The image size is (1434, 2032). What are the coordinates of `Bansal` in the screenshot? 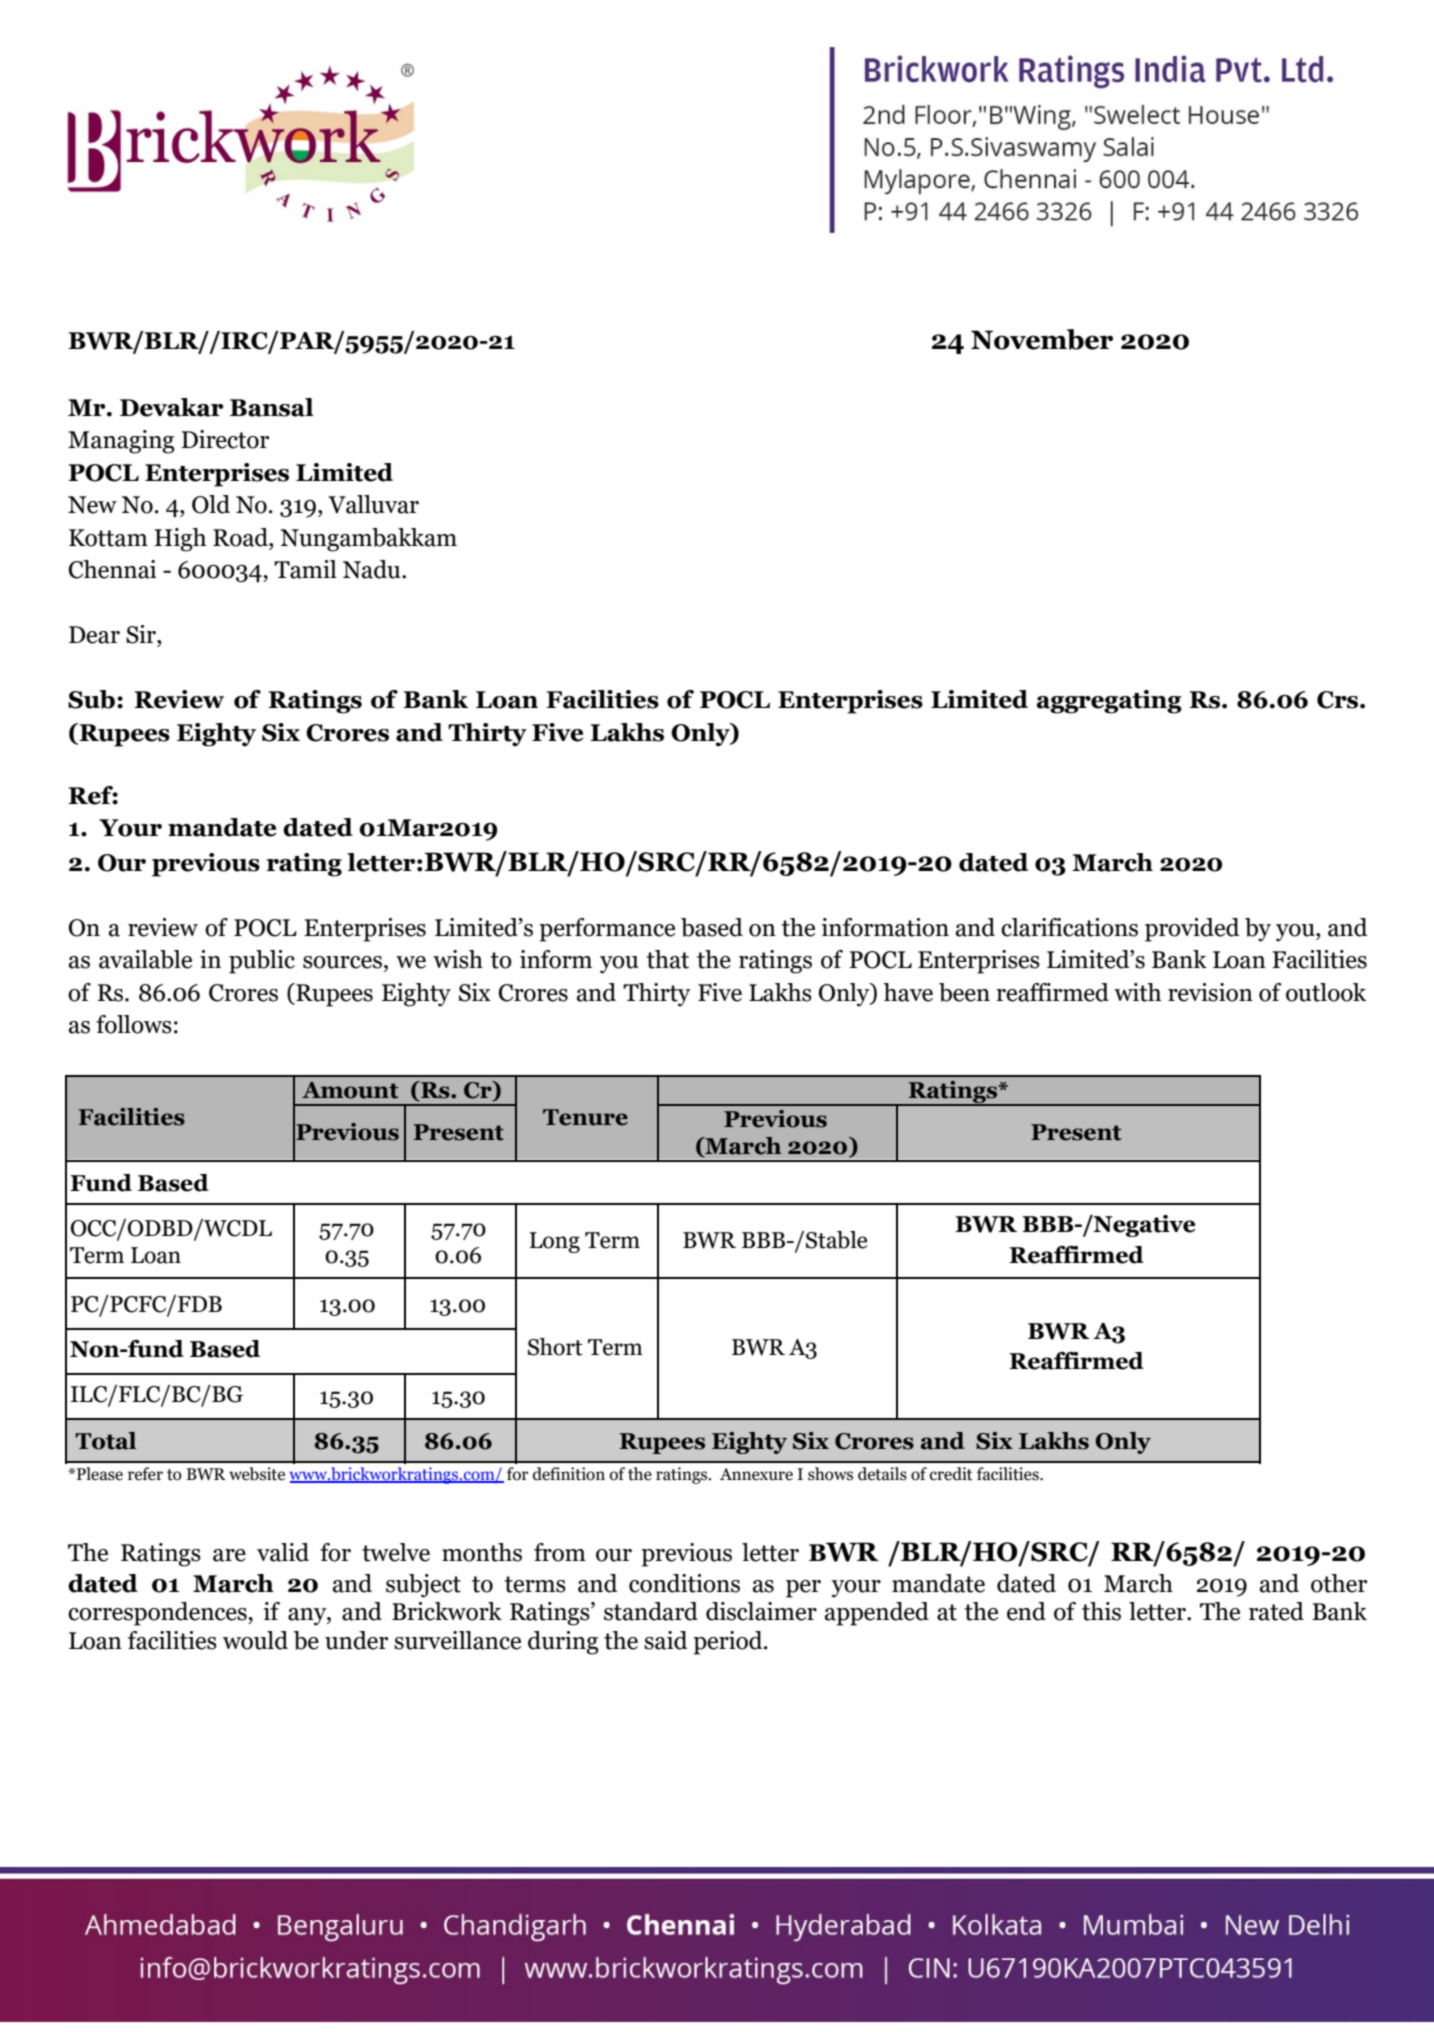 It's located at (272, 407).
